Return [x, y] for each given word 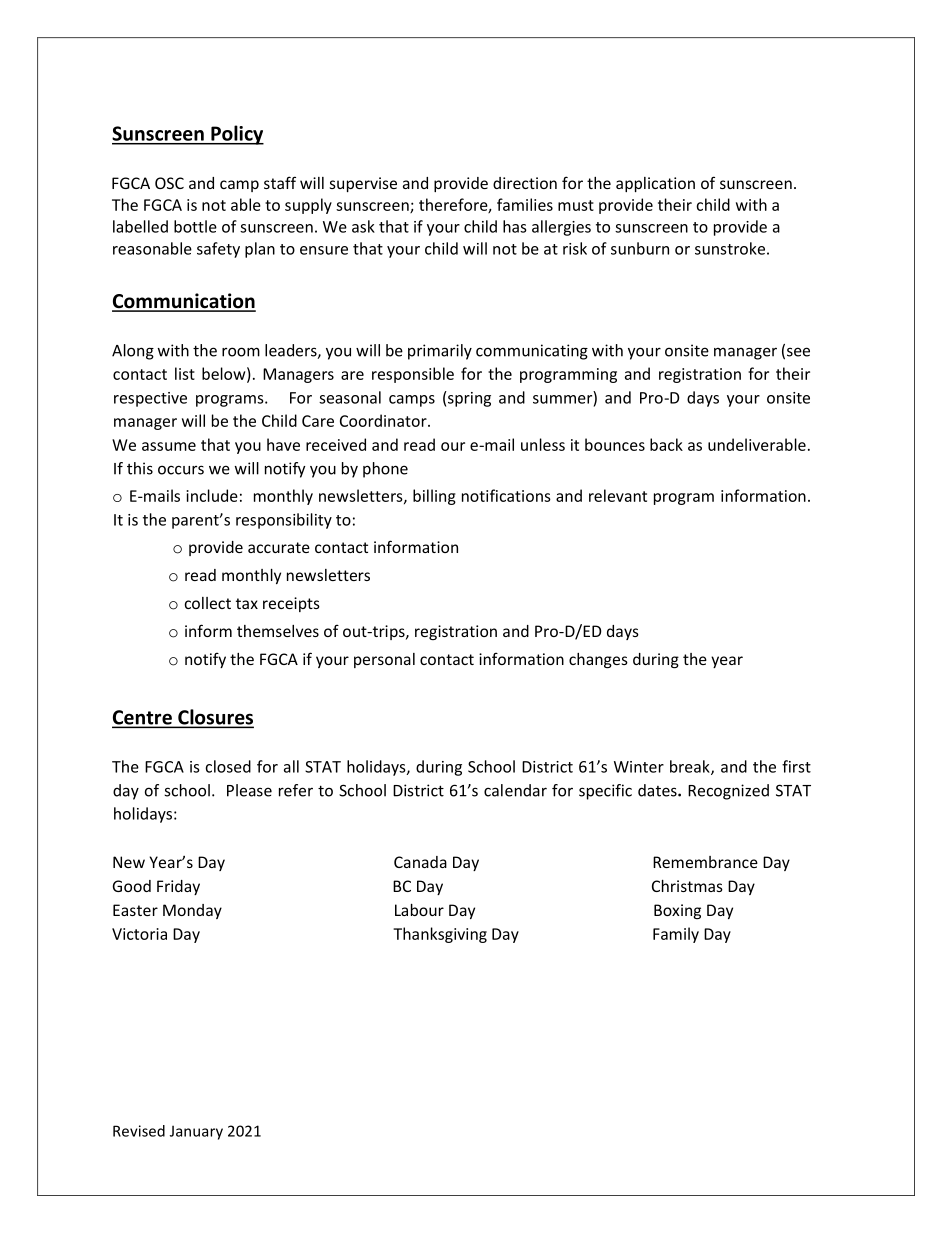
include [212, 495]
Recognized [728, 792]
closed [228, 766]
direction [525, 183]
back [666, 444]
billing [434, 497]
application [655, 184]
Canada [420, 862]
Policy [236, 135]
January [196, 1132]
